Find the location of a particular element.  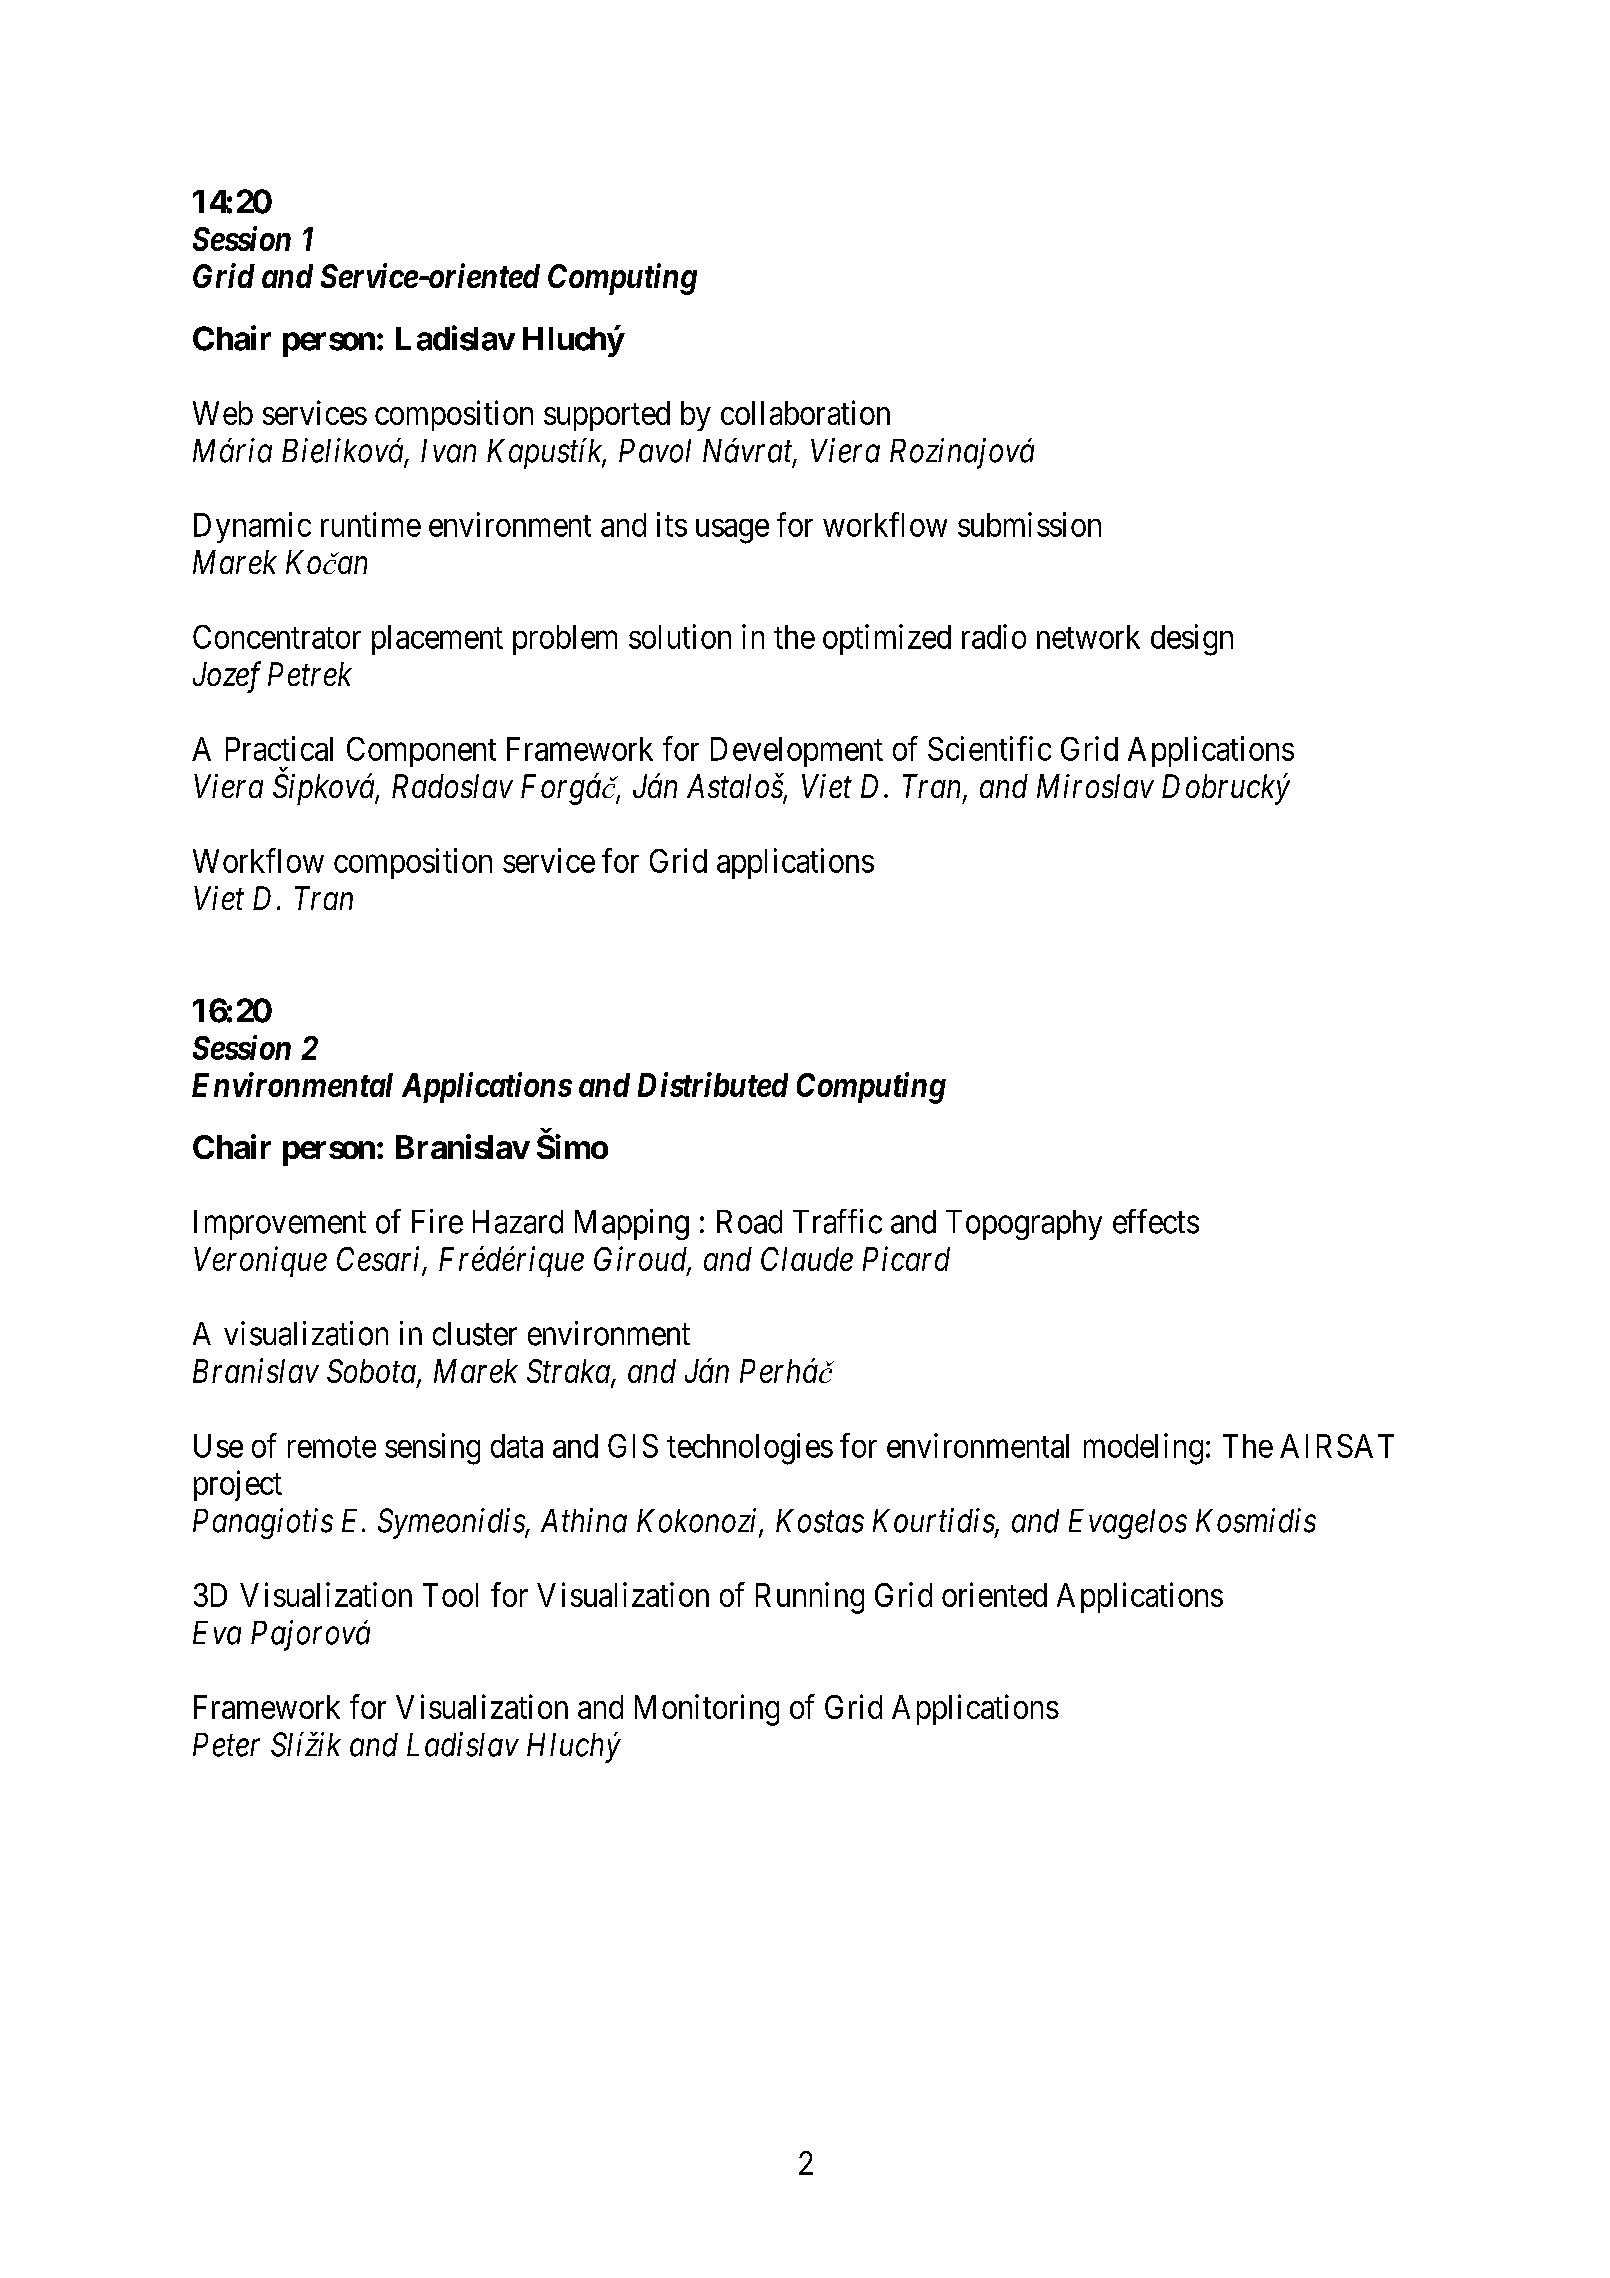

runtime is located at coordinates (371, 524).
